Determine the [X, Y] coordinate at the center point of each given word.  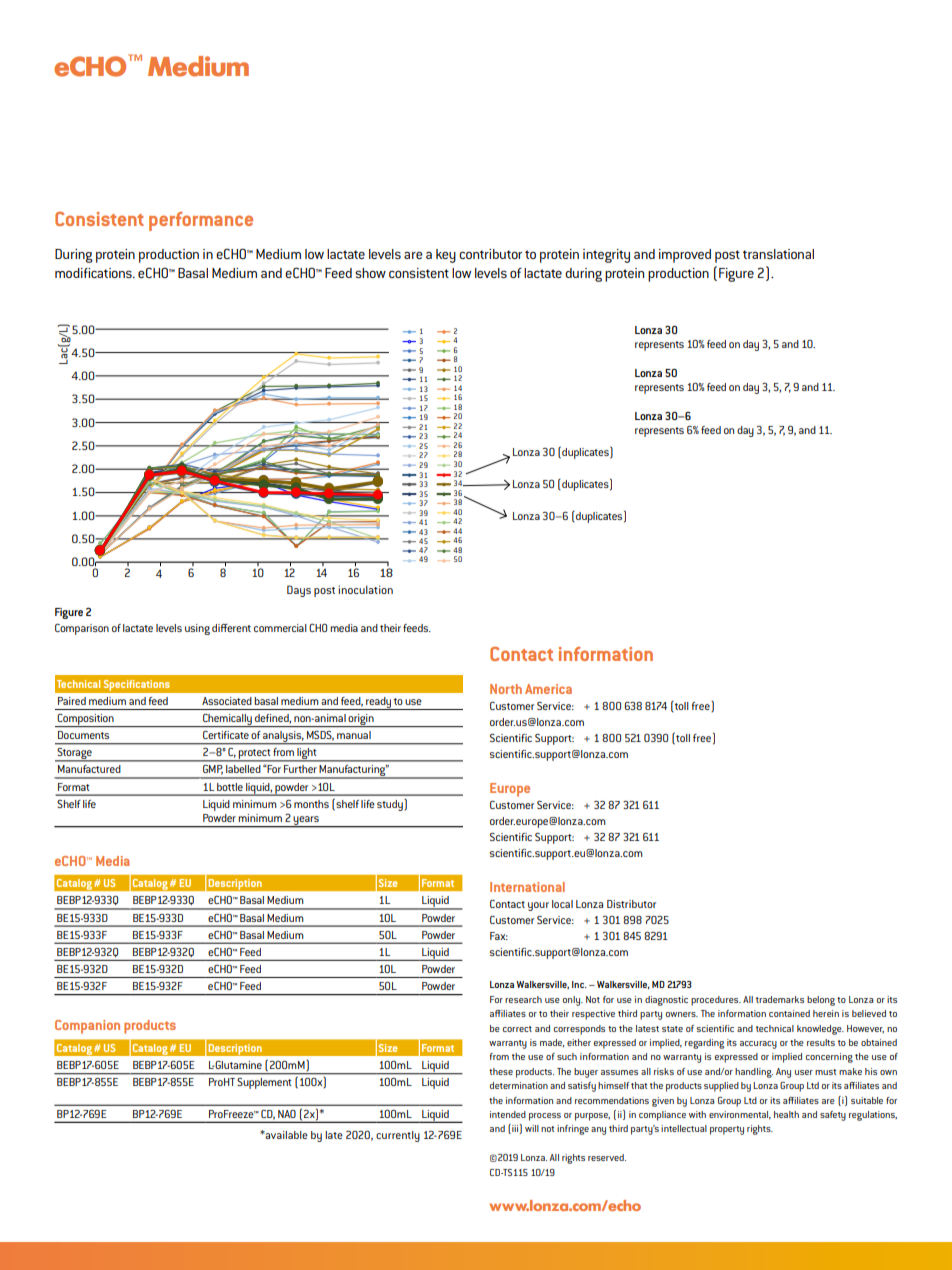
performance [201, 221]
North [506, 689]
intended [508, 1114]
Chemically [227, 720]
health [786, 1114]
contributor [490, 254]
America [548, 689]
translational [778, 254]
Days [299, 591]
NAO [287, 1114]
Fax [499, 936]
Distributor [631, 904]
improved [685, 256]
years [306, 822]
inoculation [366, 589]
